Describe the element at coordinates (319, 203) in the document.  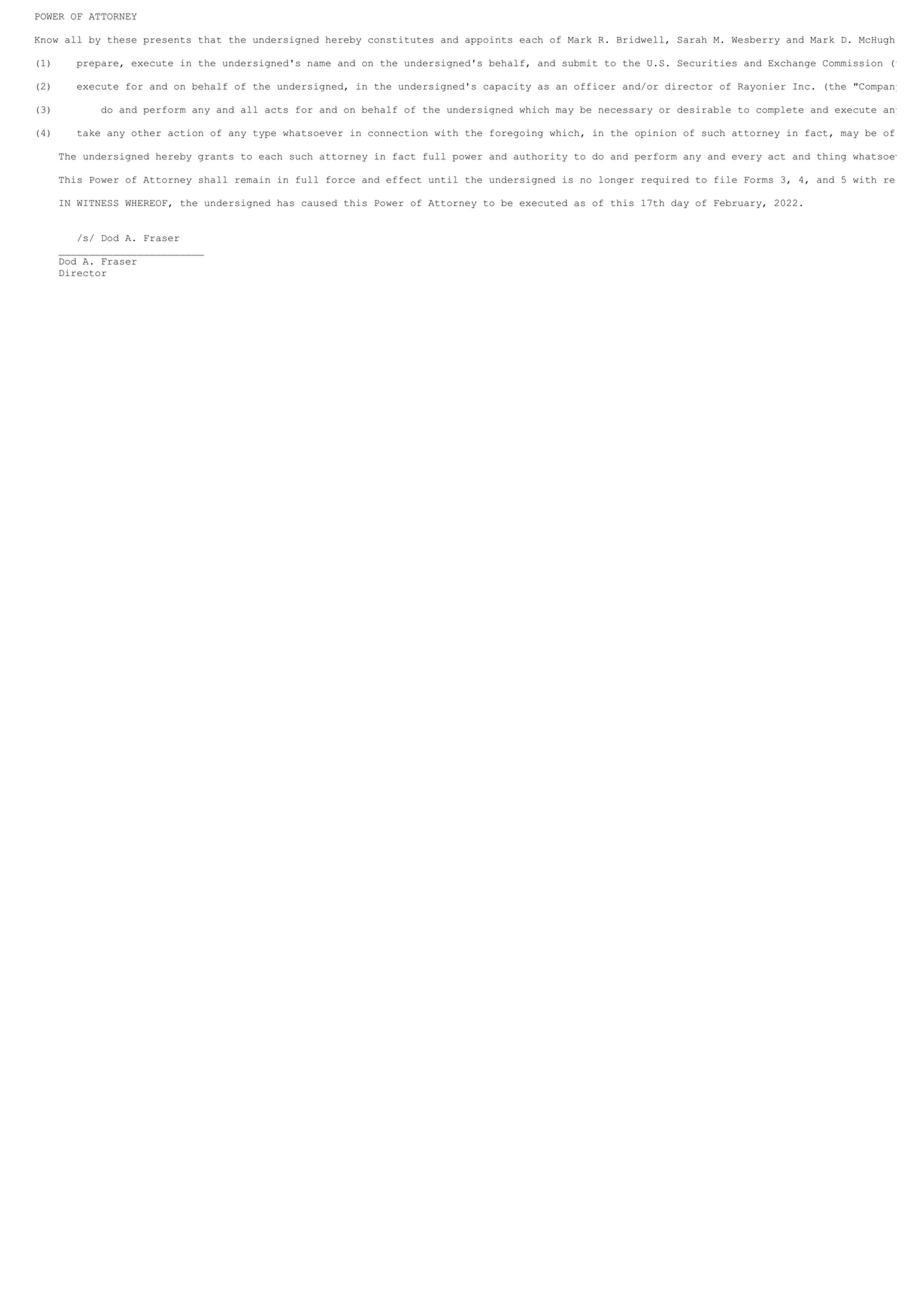
I see `caused` at that location.
